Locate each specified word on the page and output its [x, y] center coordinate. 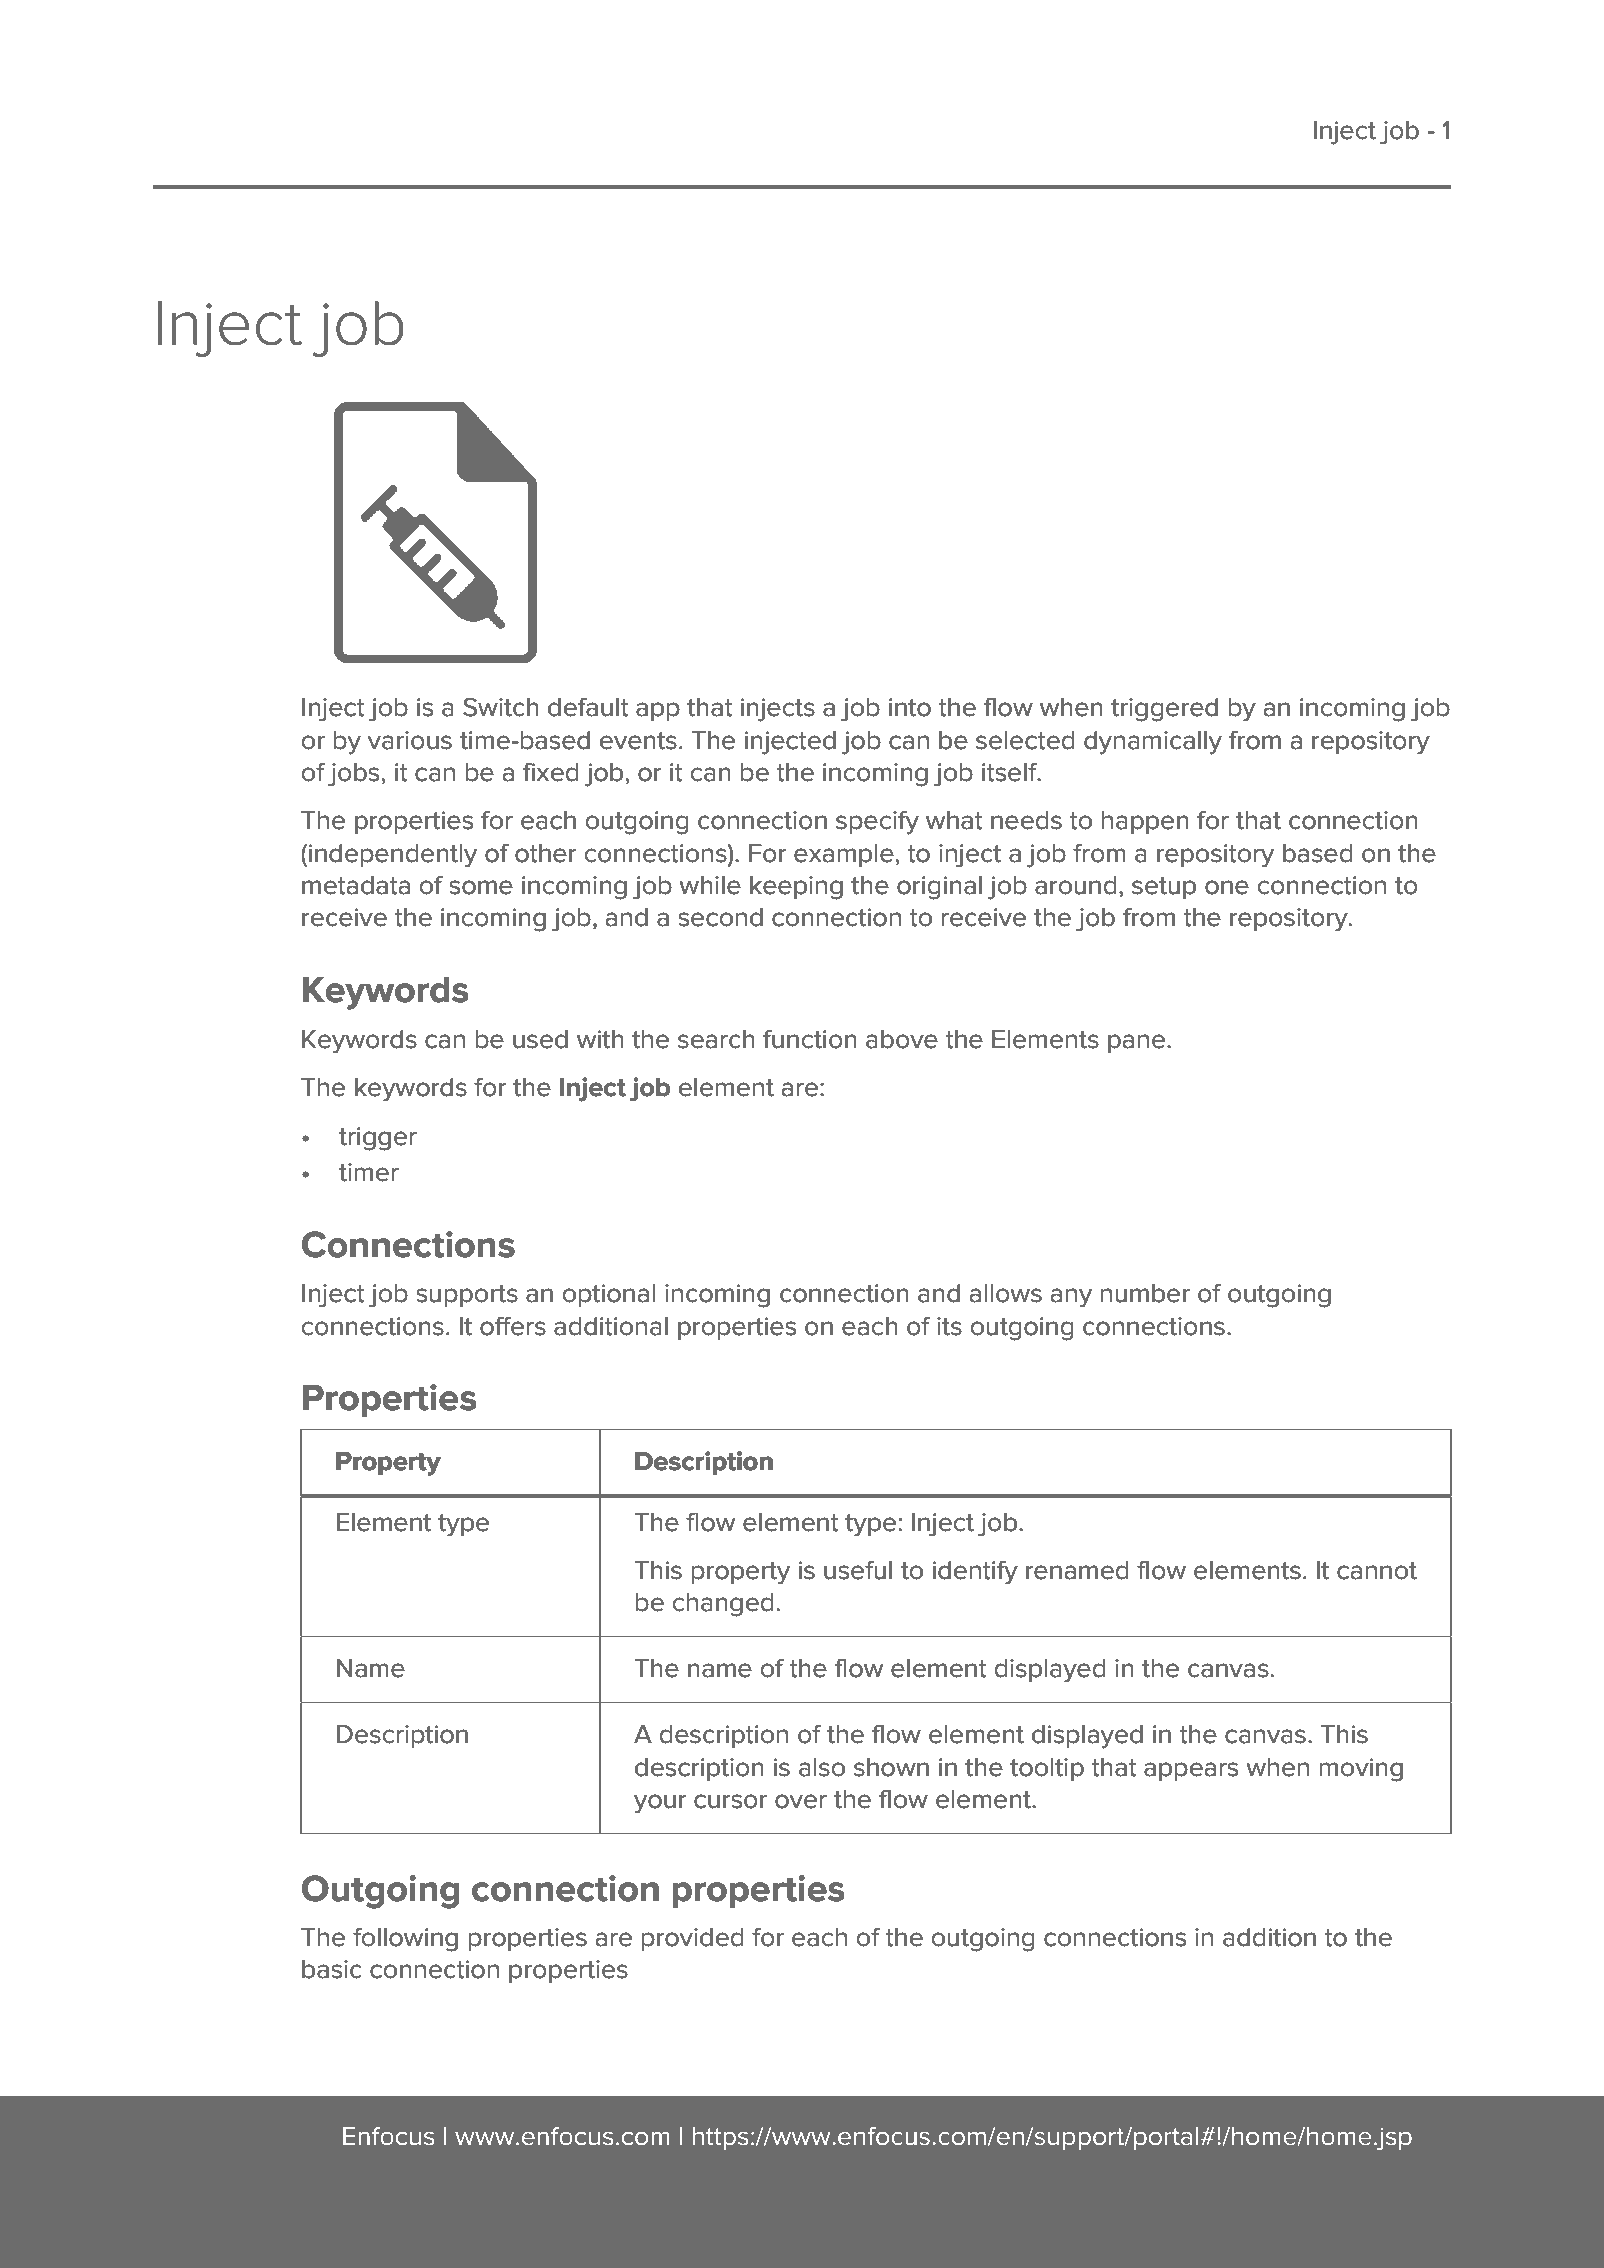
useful [858, 1570]
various [410, 740]
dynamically [1153, 743]
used [540, 1039]
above [902, 1039]
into [910, 707]
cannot [1377, 1571]
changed [723, 1605]
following [405, 1939]
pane [1136, 1043]
